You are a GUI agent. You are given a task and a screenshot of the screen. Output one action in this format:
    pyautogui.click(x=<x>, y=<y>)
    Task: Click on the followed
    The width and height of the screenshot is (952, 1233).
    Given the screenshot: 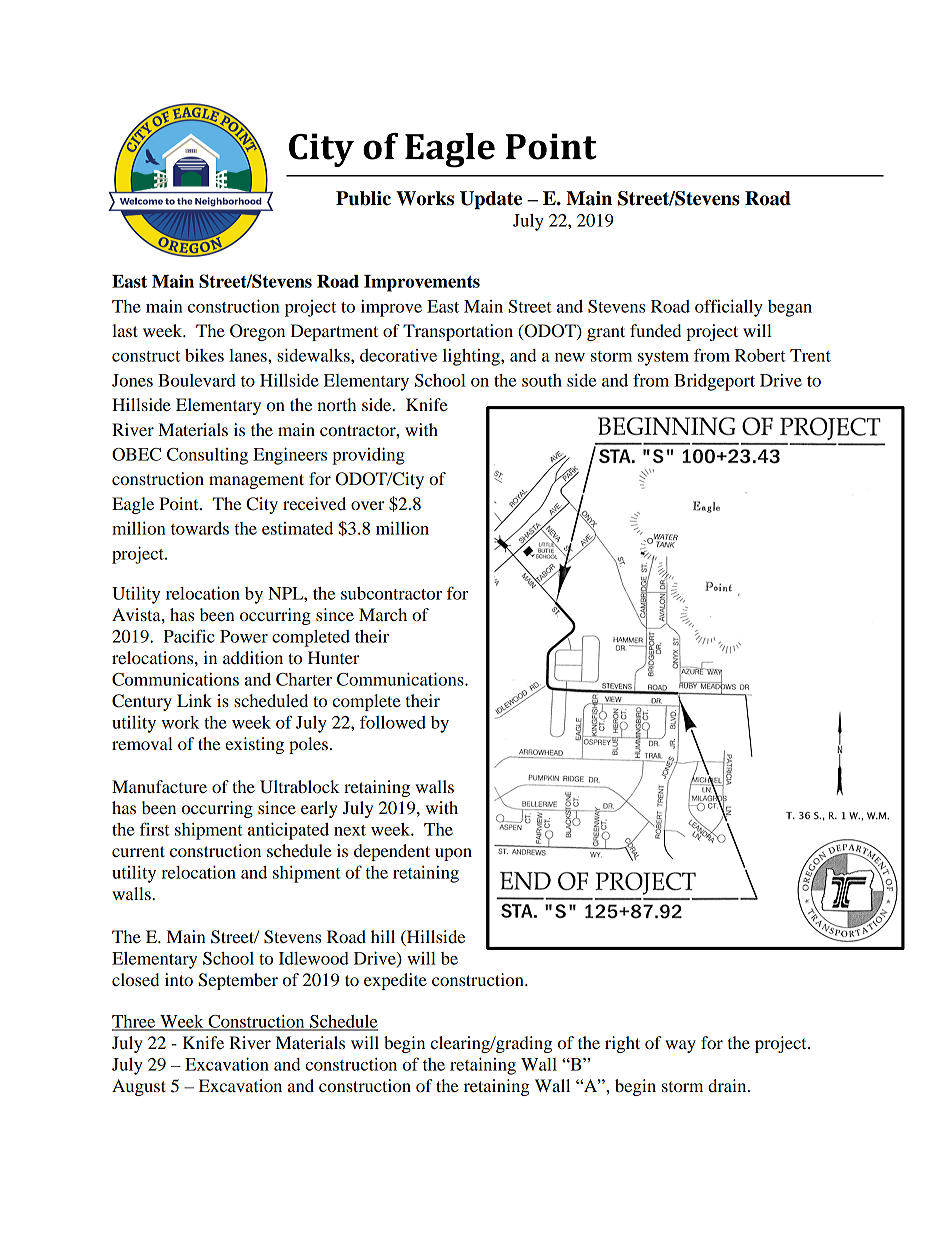 What is the action you would take?
    pyautogui.click(x=393, y=722)
